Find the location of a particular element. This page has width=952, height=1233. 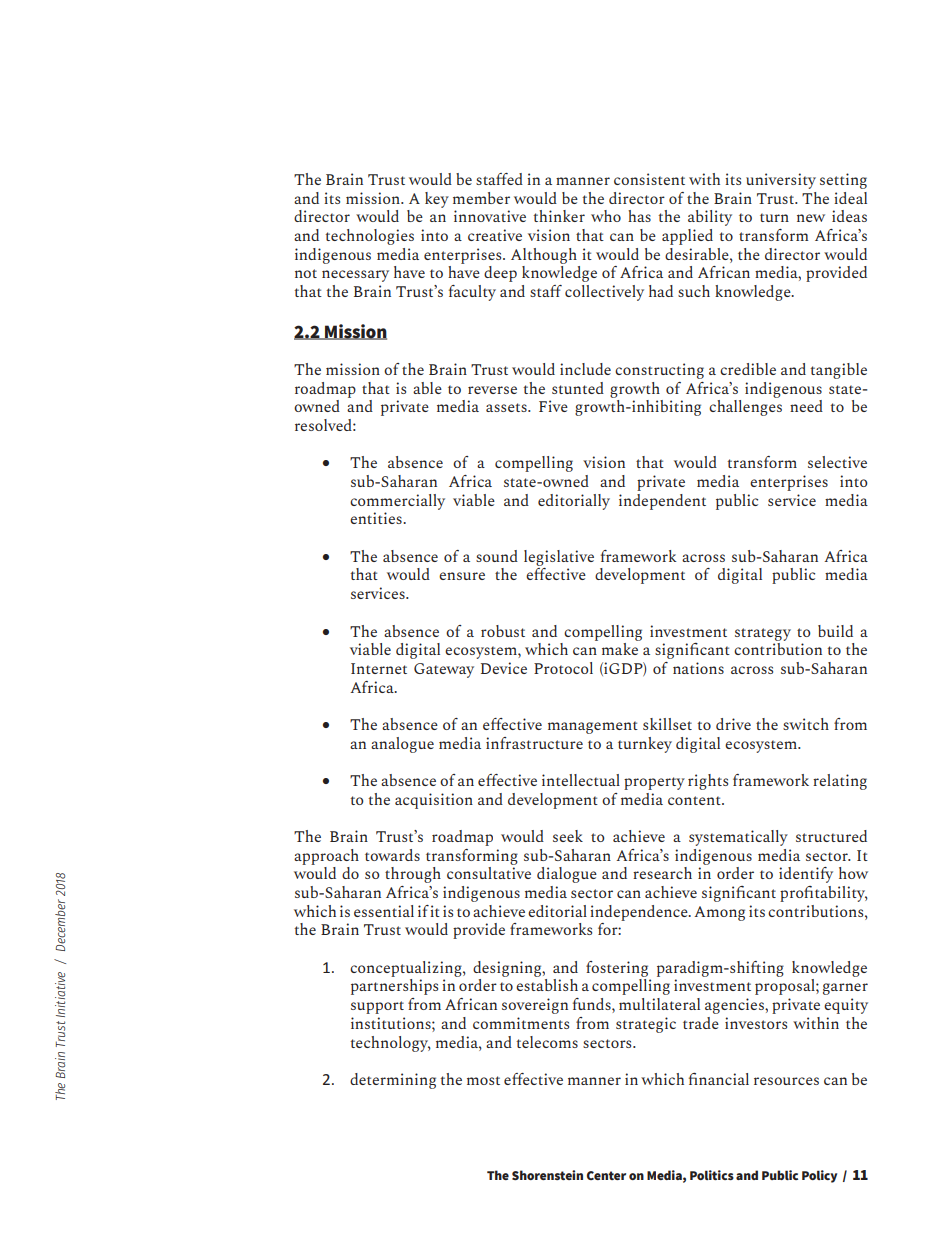

technologies is located at coordinates (369, 237).
